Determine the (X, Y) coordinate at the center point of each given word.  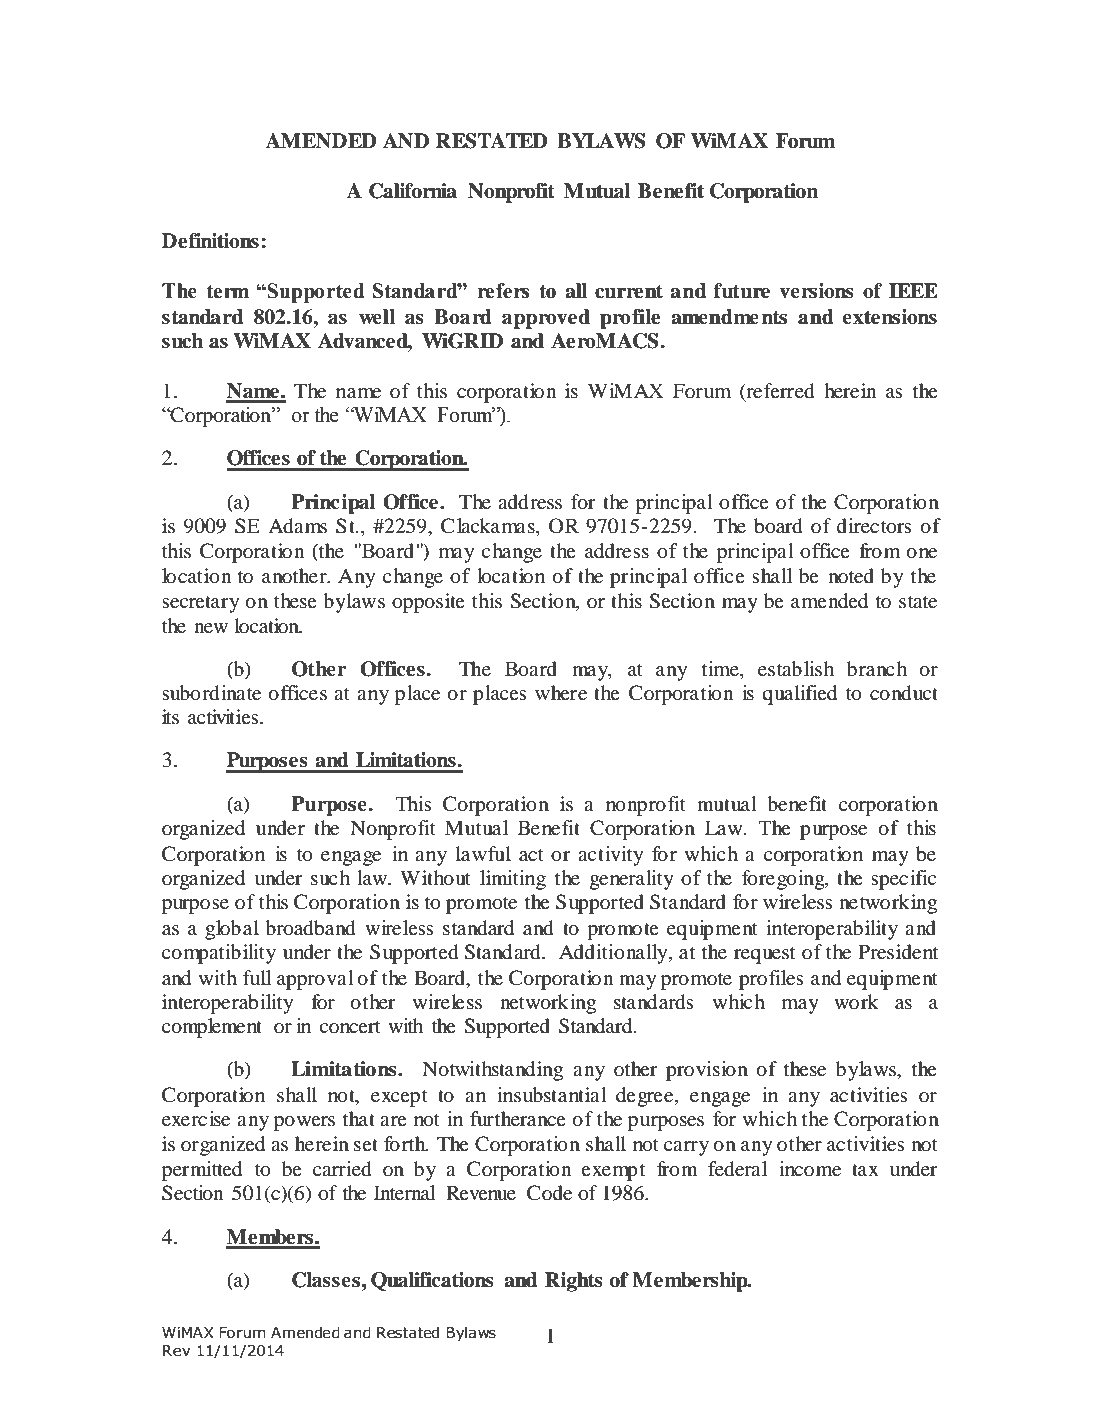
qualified (799, 695)
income (810, 1168)
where (561, 692)
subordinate (211, 693)
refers (503, 291)
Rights (573, 1282)
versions (816, 291)
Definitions (210, 241)
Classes (326, 1280)
